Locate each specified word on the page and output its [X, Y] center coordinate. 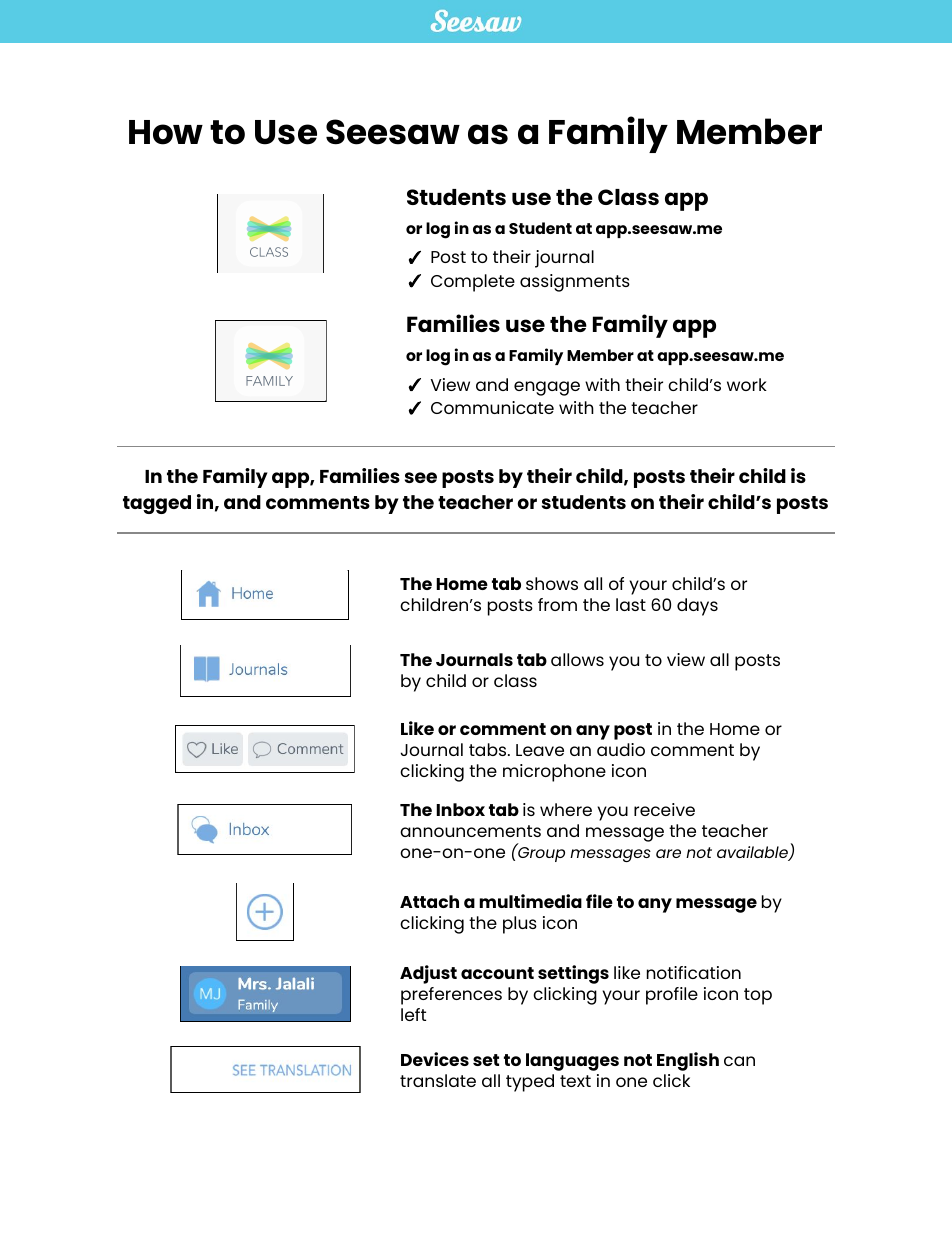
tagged [157, 504]
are [668, 853]
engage [547, 388]
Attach [429, 901]
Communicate [492, 407]
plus [520, 925]
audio [621, 749]
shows [552, 583]
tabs [489, 749]
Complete [473, 283]
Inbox [460, 809]
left [413, 1014]
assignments [575, 283]
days [697, 607]
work [747, 384]
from [557, 604]
